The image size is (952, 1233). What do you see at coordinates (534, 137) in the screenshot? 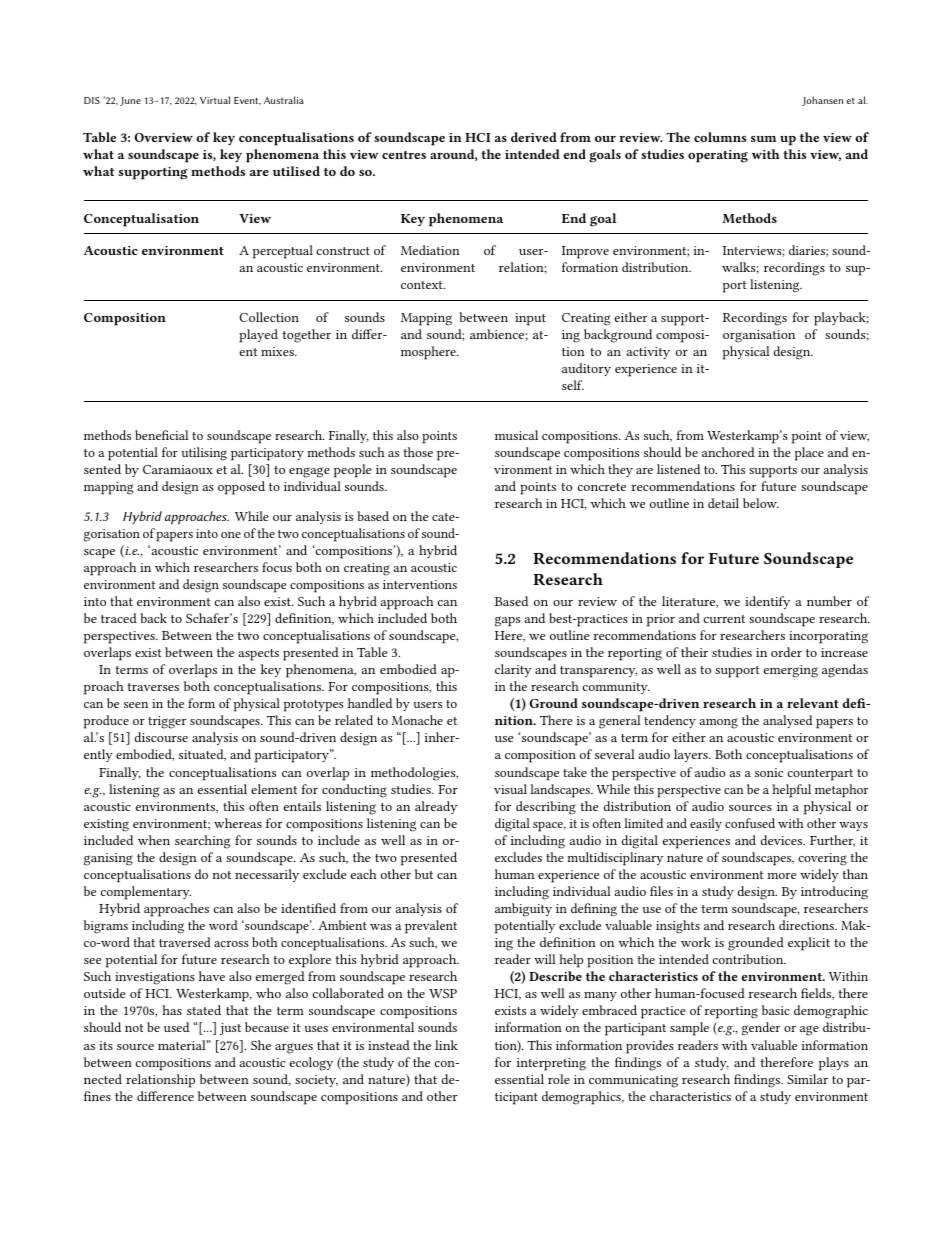
I see `derived` at bounding box center [534, 137].
